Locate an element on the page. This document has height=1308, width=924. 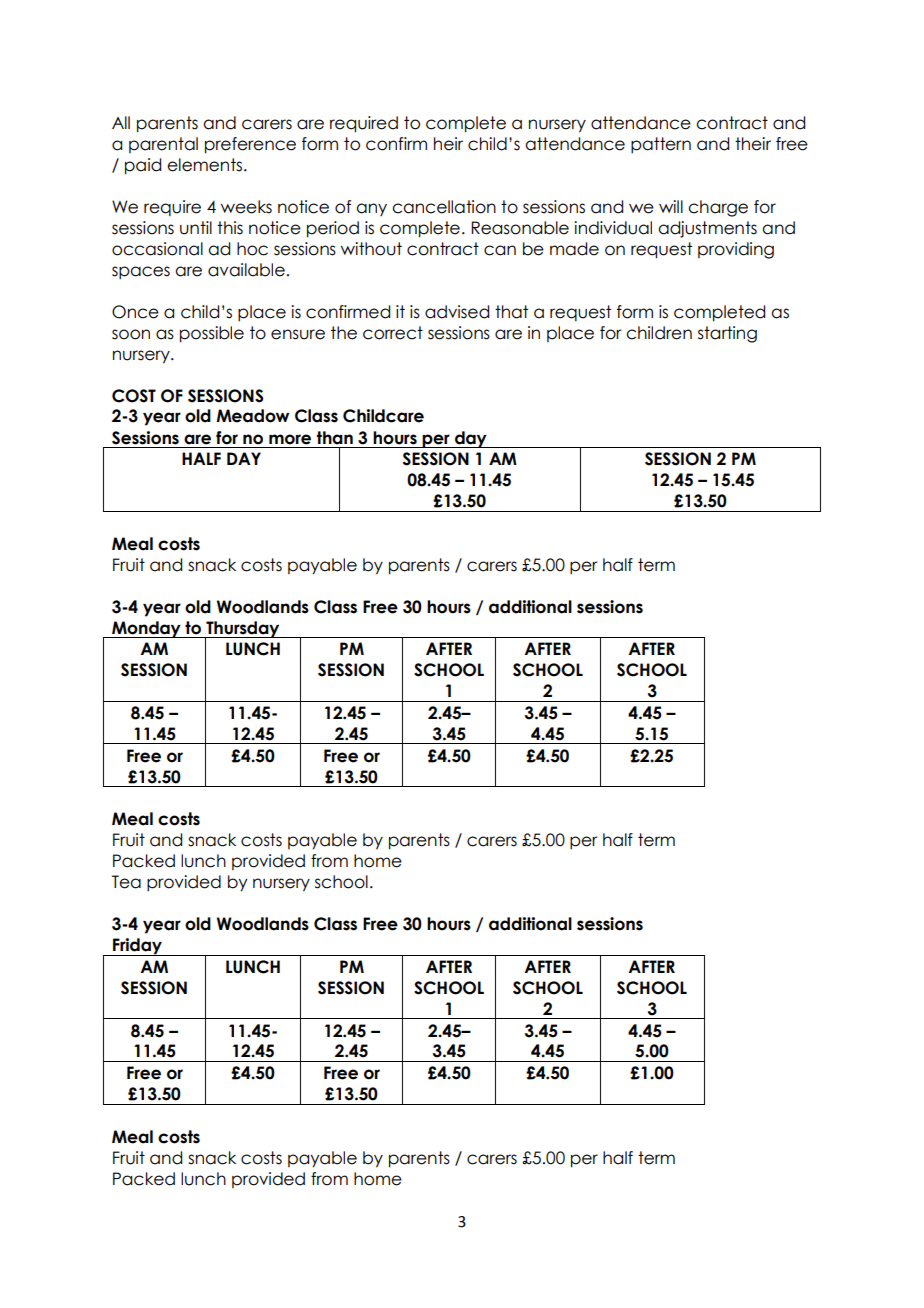
Friday is located at coordinates (137, 947).
